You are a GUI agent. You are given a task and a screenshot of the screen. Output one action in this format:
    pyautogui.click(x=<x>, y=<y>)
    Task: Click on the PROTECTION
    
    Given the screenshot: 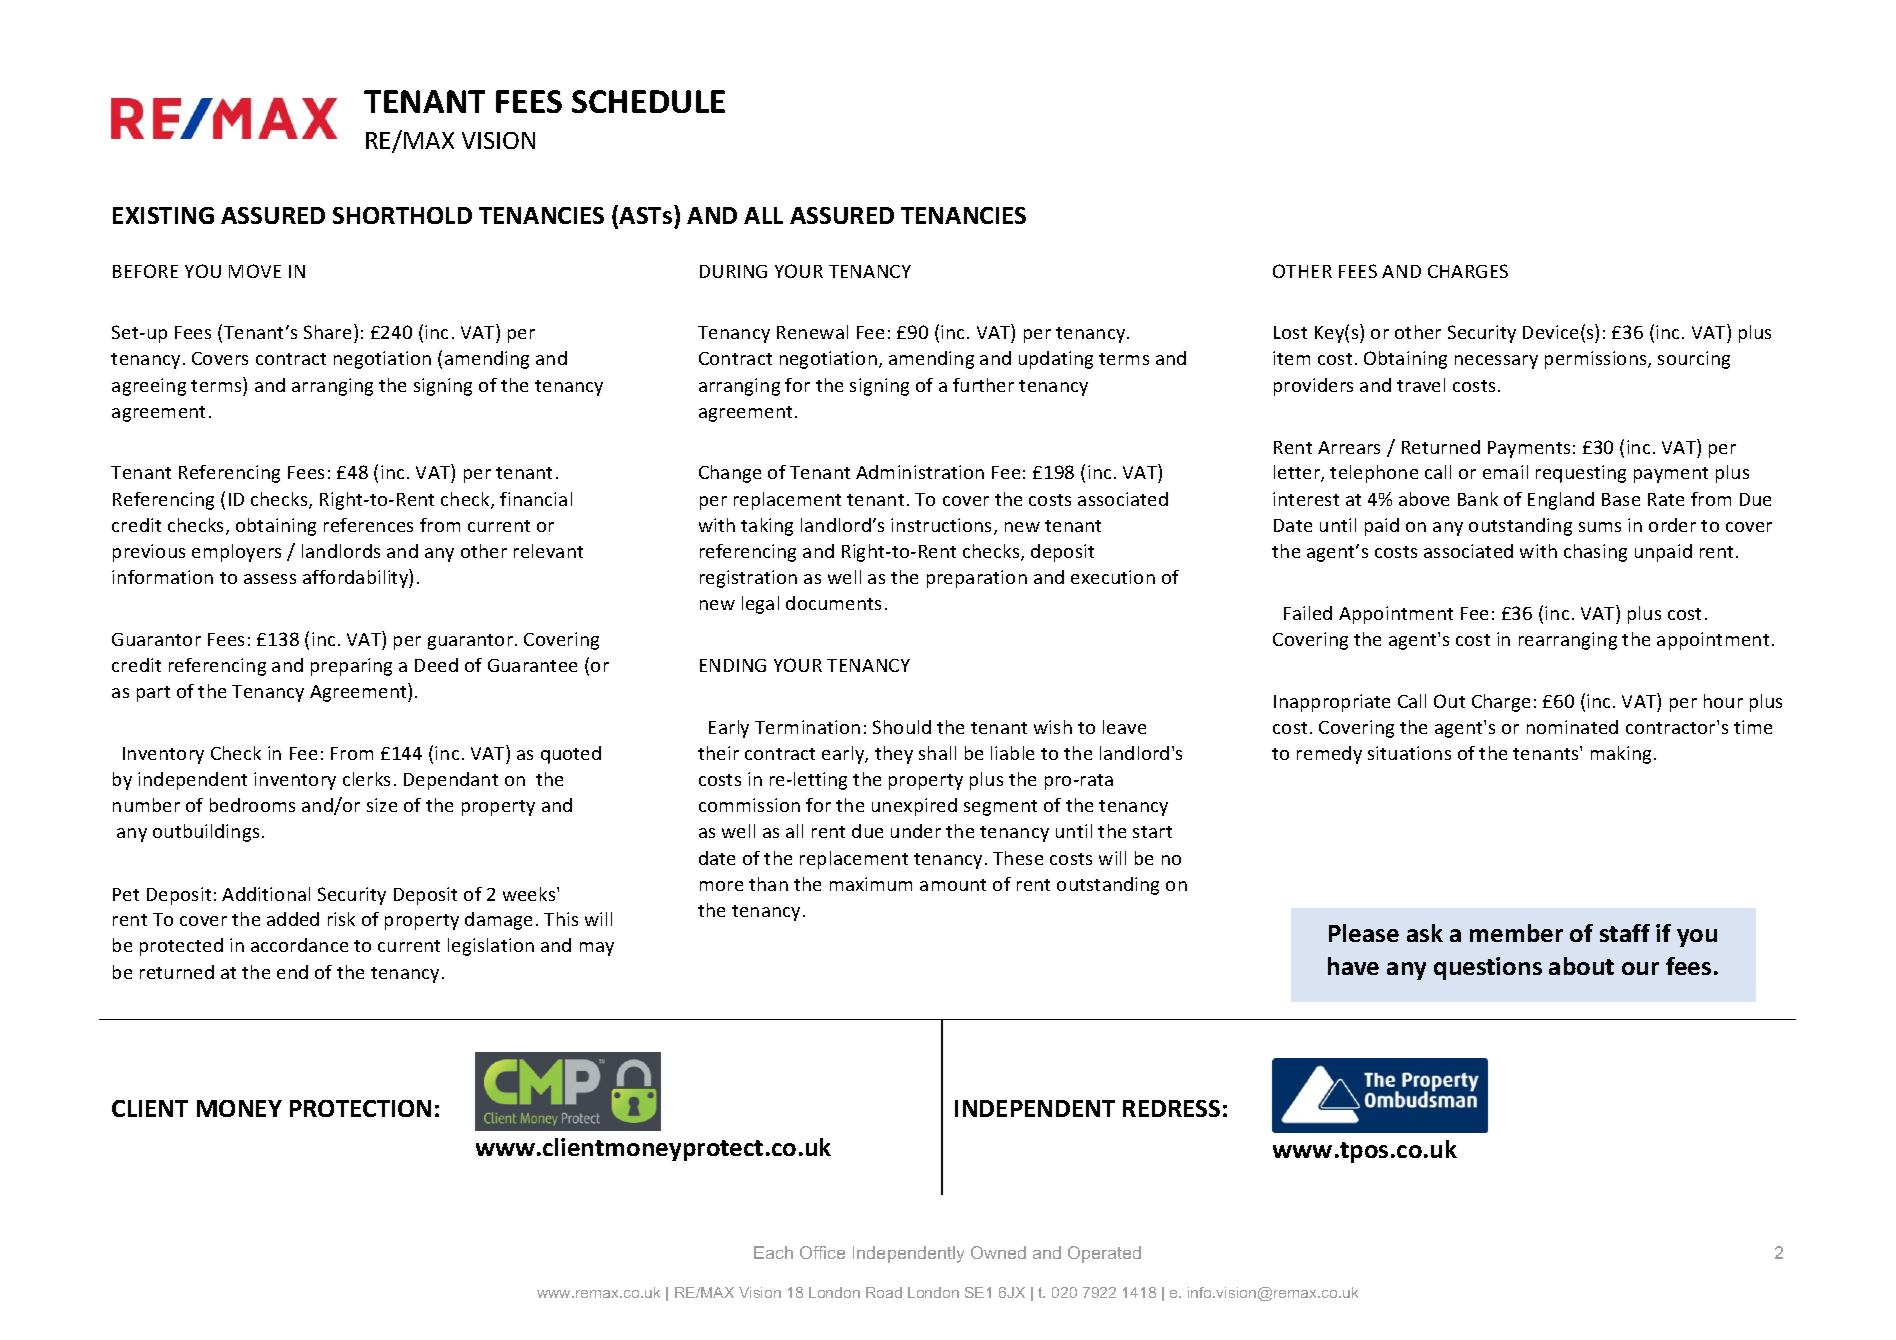 What is the action you would take?
    pyautogui.click(x=360, y=1108)
